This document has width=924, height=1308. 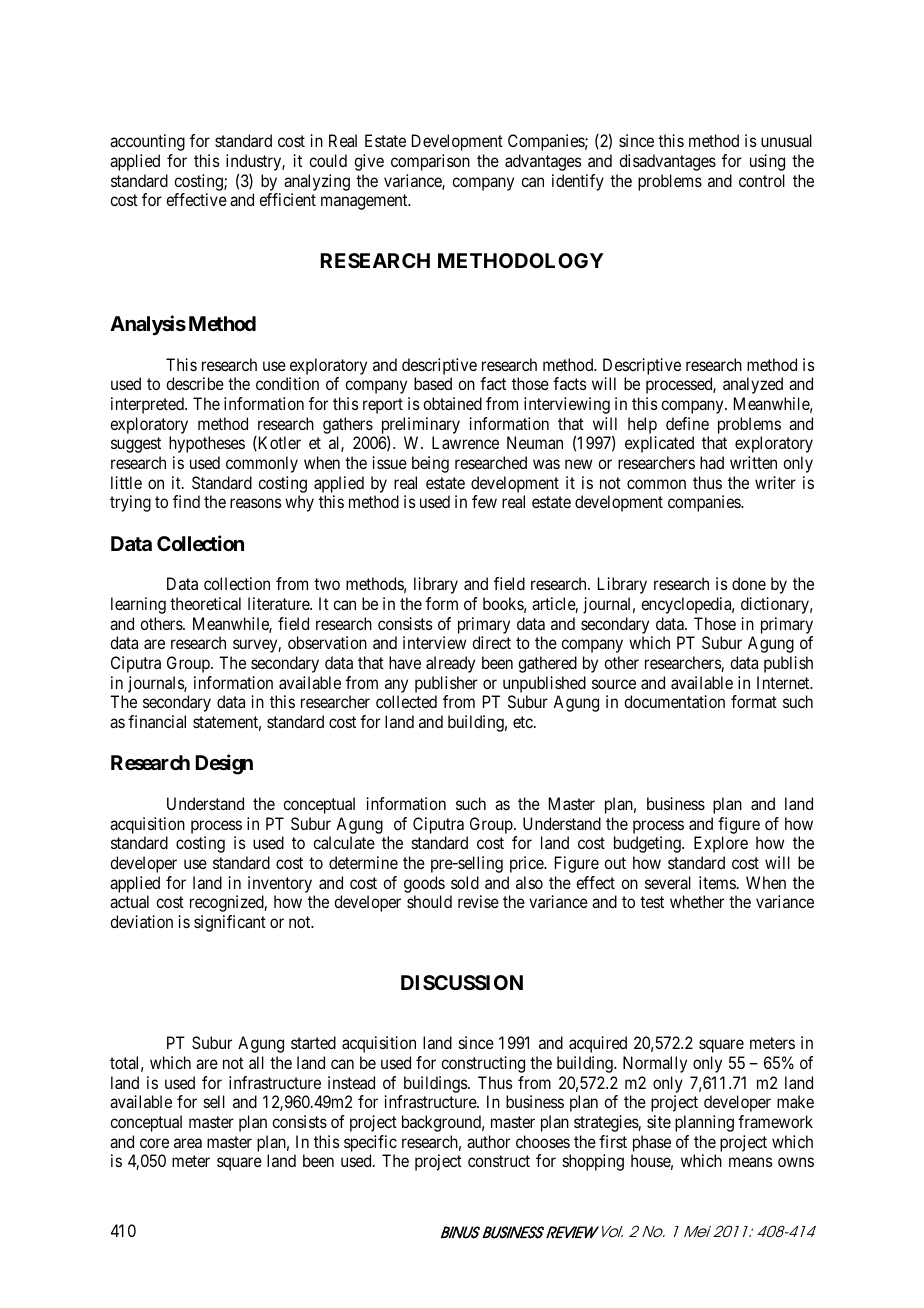 I want to click on area, so click(x=188, y=1143).
